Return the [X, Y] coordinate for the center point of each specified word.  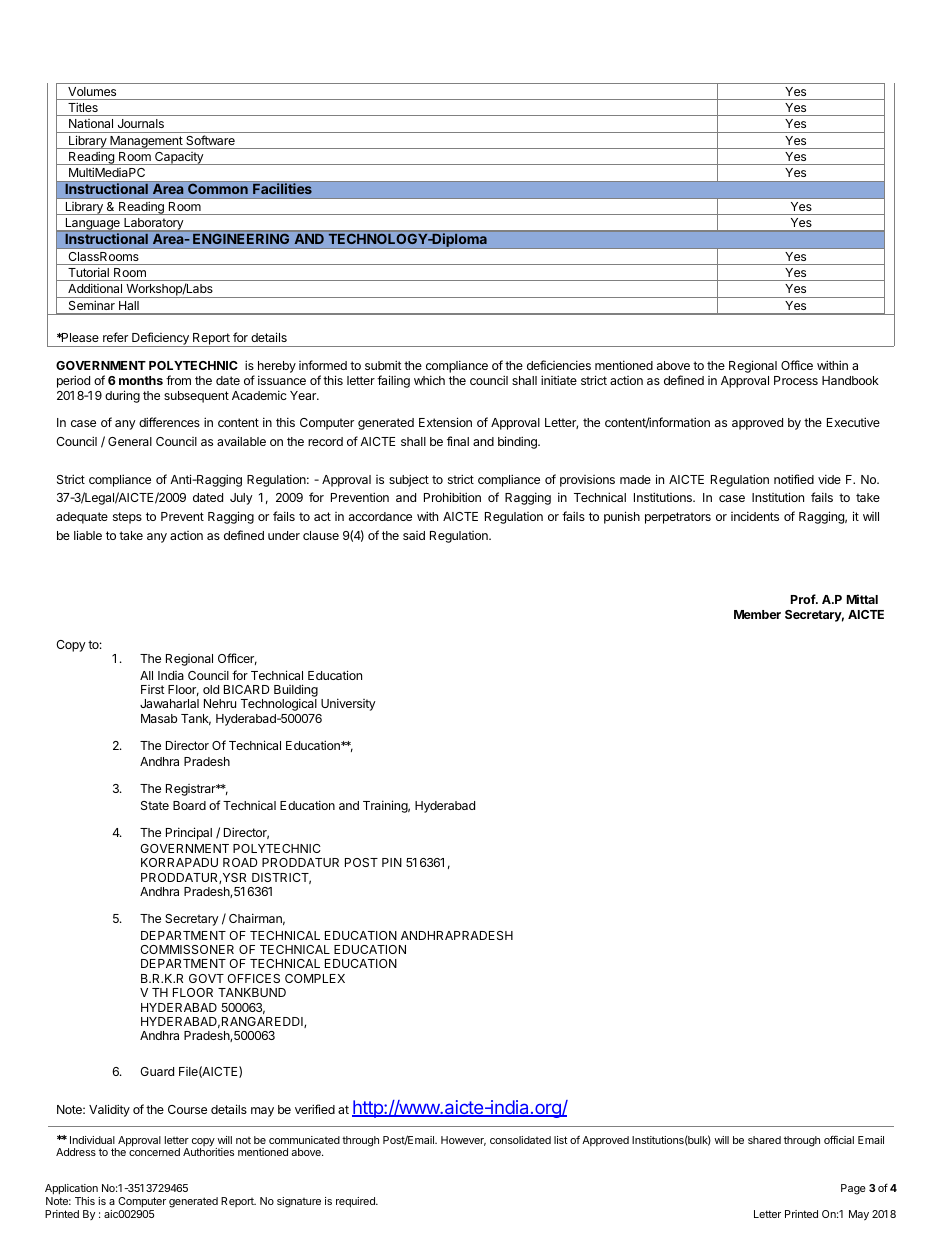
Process [796, 380]
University [348, 704]
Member [757, 614]
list [561, 1140]
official [839, 1139]
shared [764, 1140]
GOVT [206, 978]
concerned [154, 1152]
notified [794, 479]
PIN [392, 862]
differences [169, 422]
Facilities [282, 188]
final [458, 441]
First [153, 689]
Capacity [179, 158]
